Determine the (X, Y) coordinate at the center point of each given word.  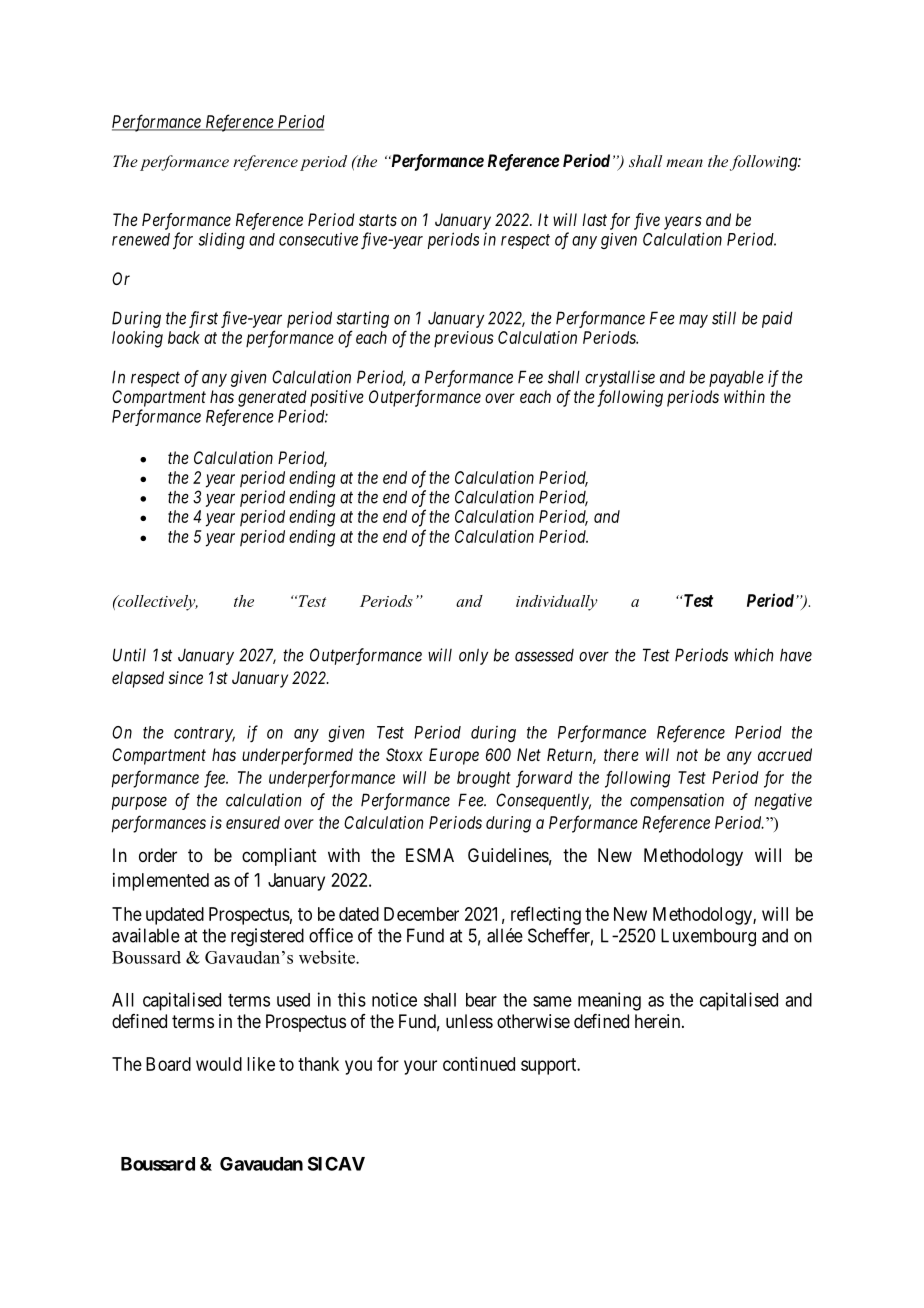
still (724, 318)
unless (469, 1021)
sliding (221, 240)
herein (659, 1021)
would (219, 1064)
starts (378, 220)
